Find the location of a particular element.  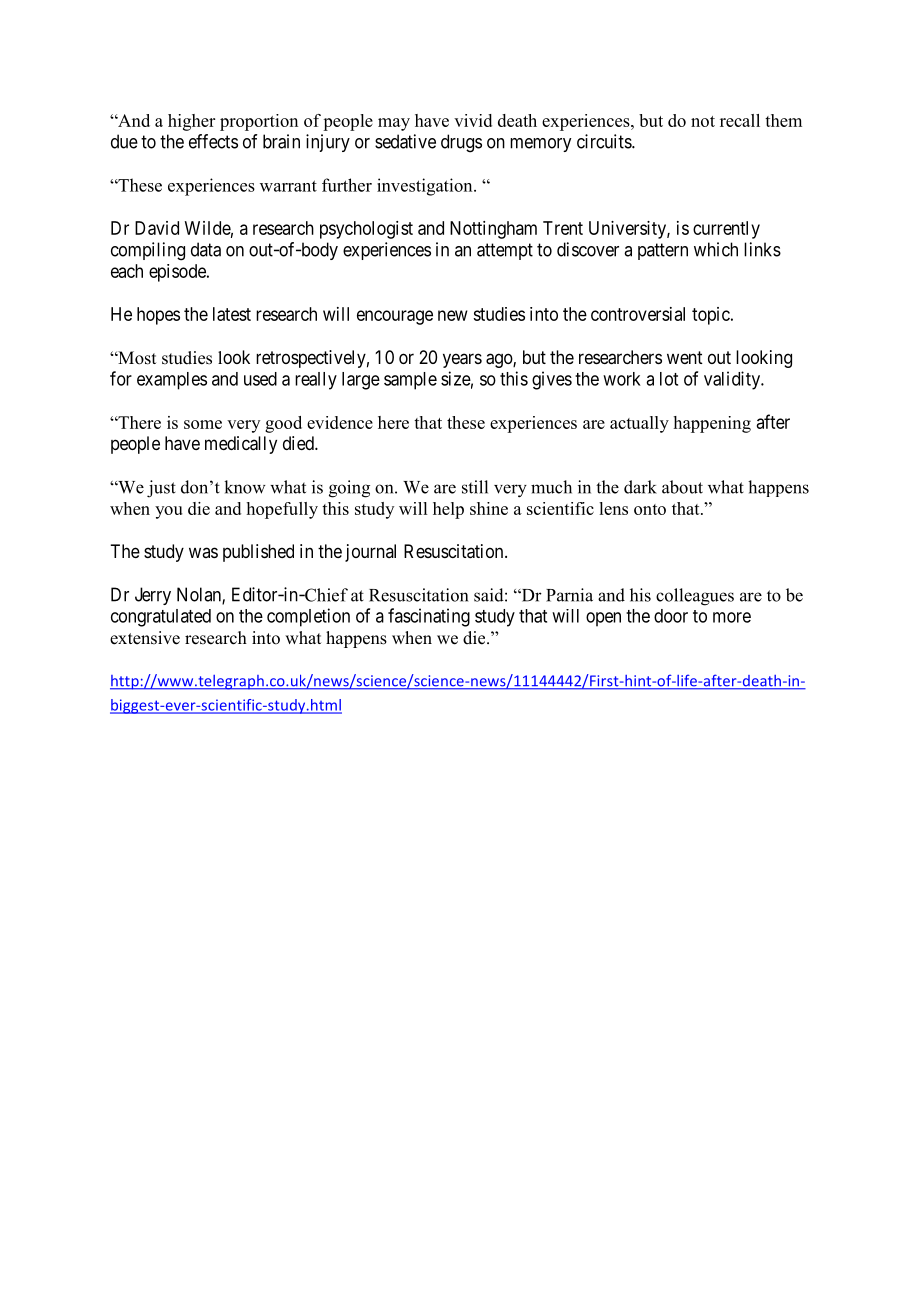

drugs is located at coordinates (461, 143).
